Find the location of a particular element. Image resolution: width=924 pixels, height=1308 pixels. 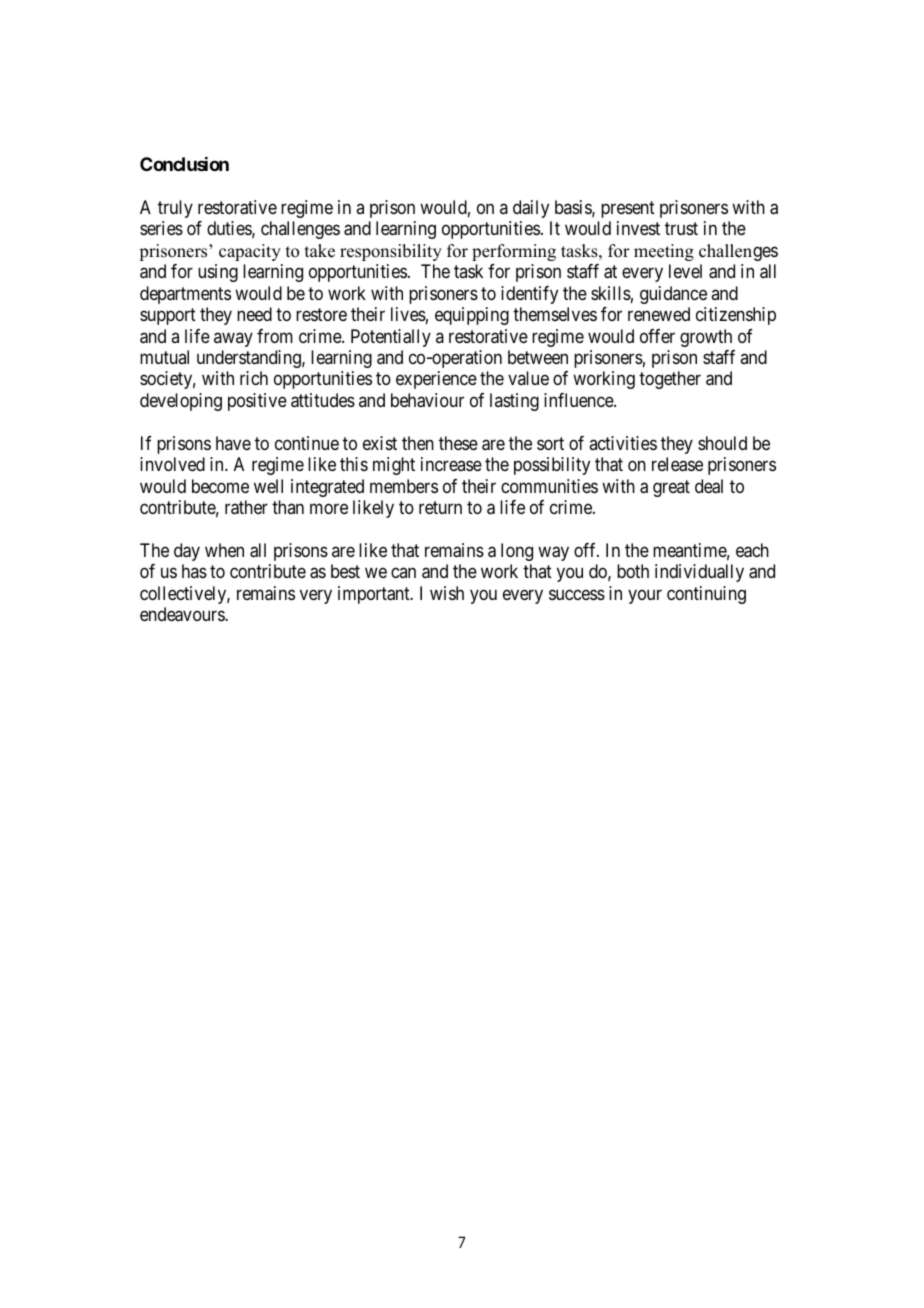

present is located at coordinates (628, 209).
